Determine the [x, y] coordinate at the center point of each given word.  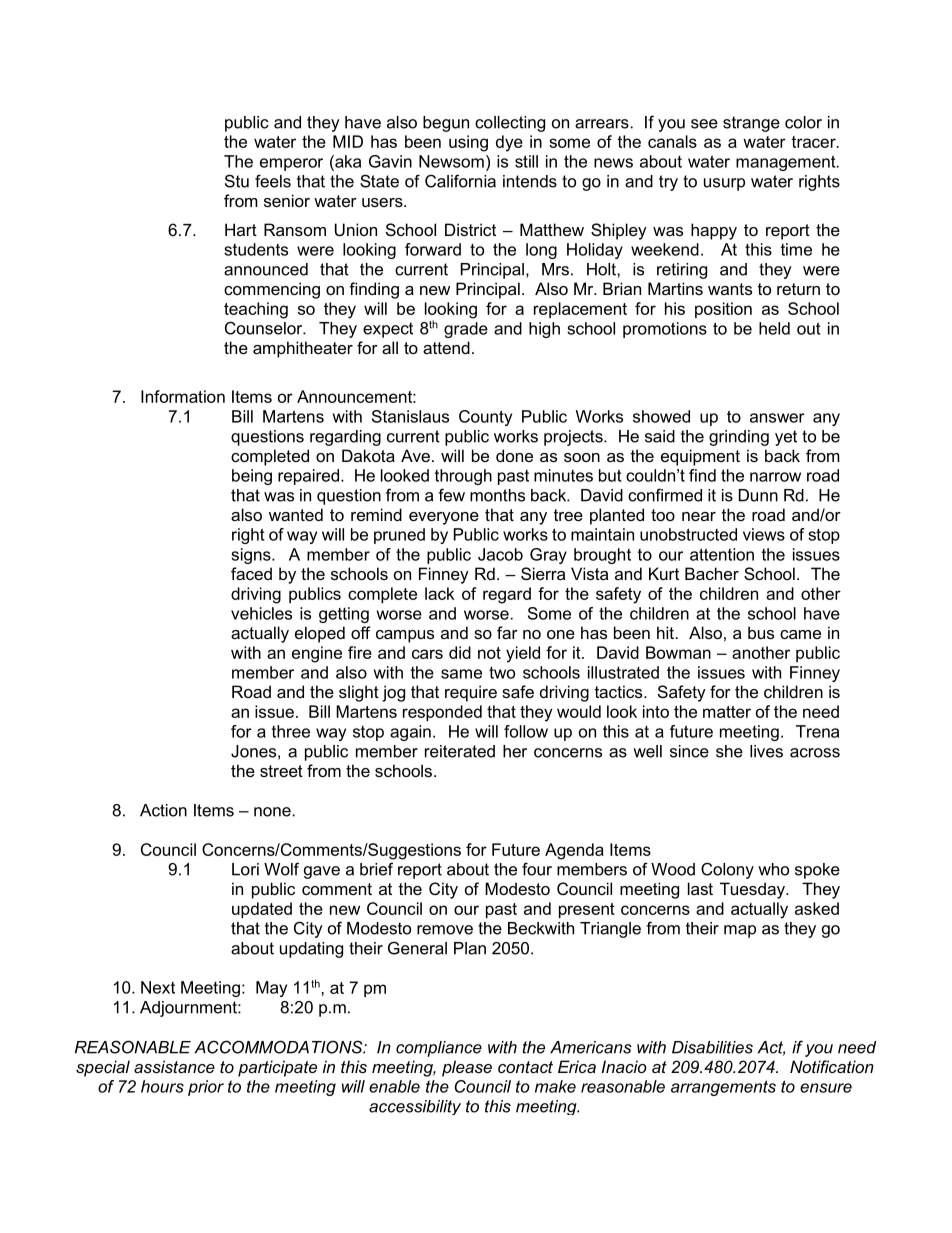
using [468, 143]
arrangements [723, 1088]
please [467, 1068]
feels [273, 181]
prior [206, 1088]
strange [751, 124]
